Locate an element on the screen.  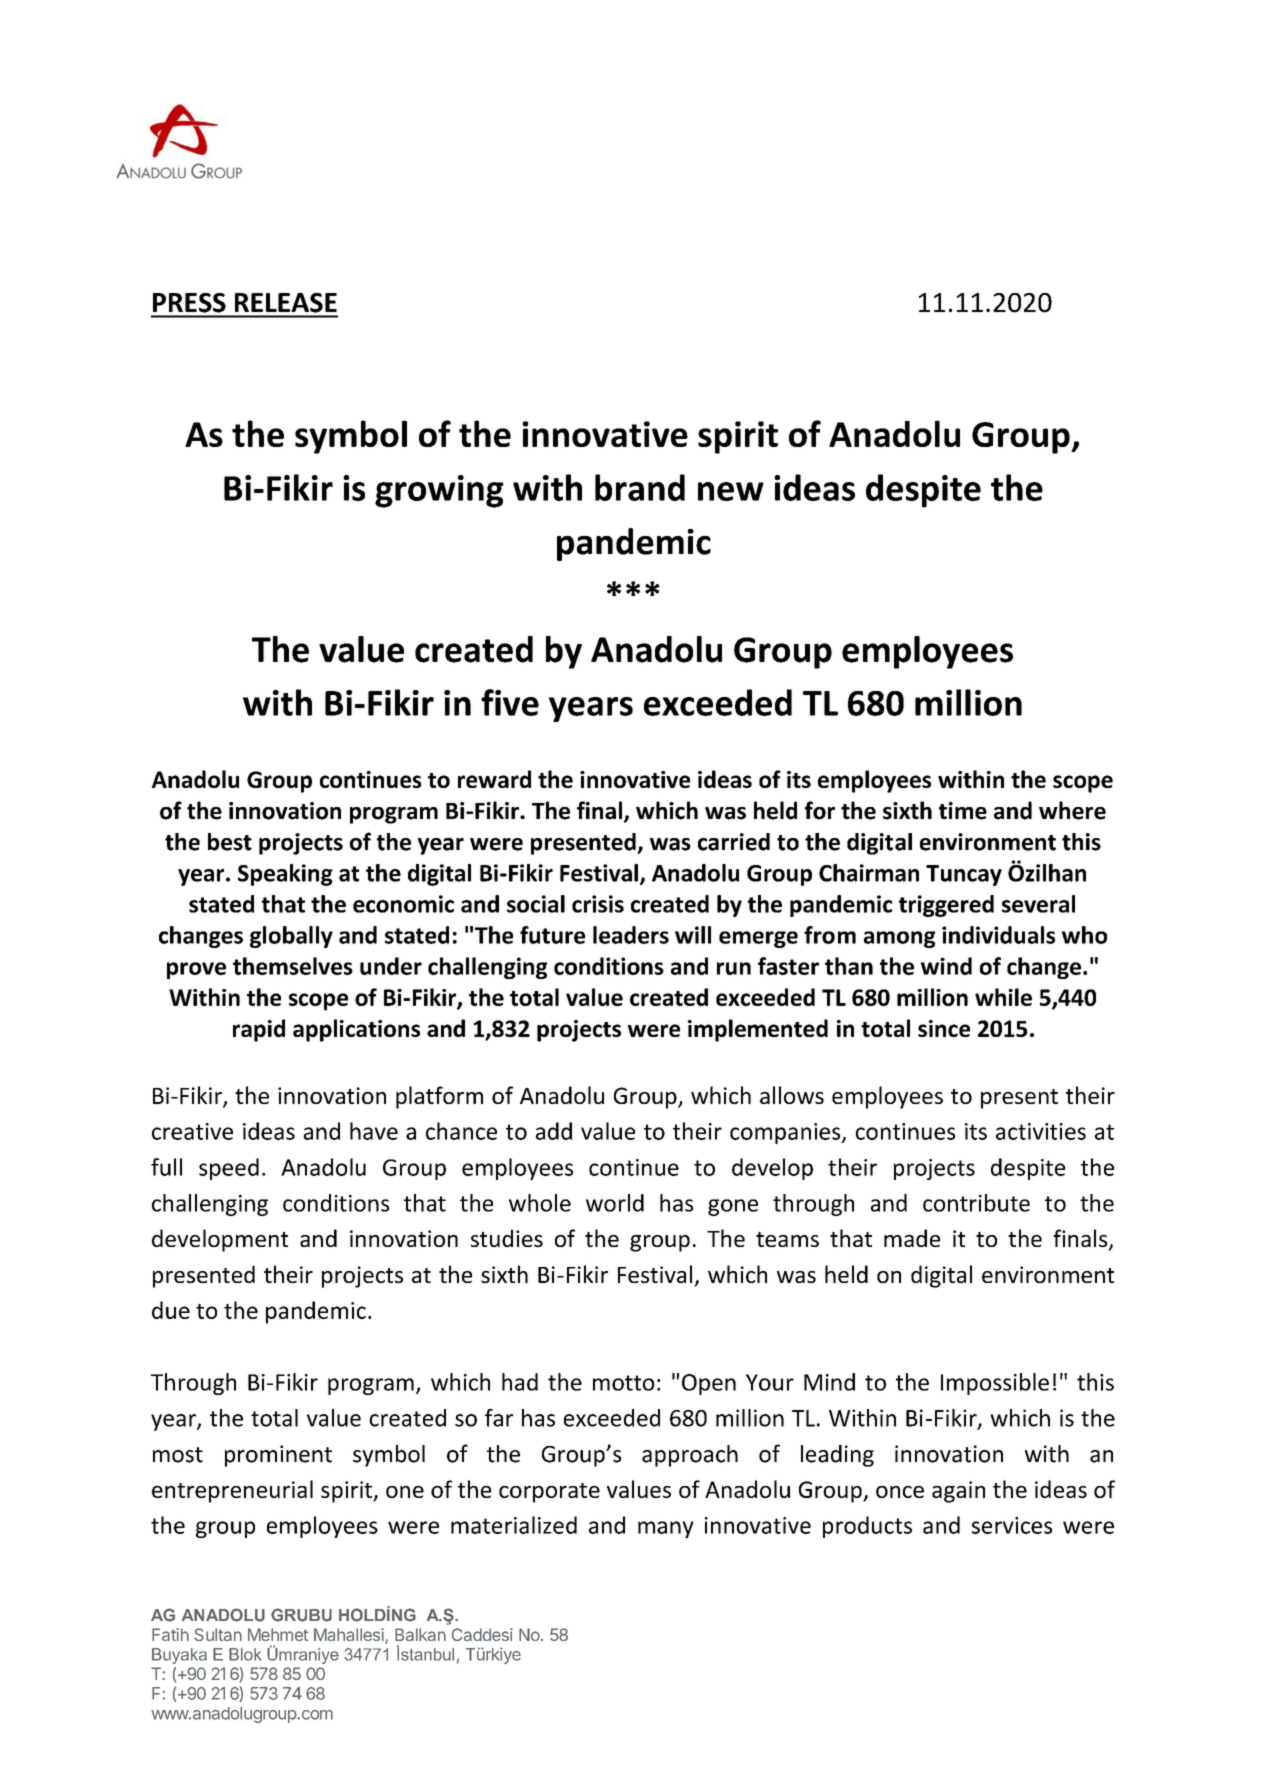
best is located at coordinates (230, 842).
